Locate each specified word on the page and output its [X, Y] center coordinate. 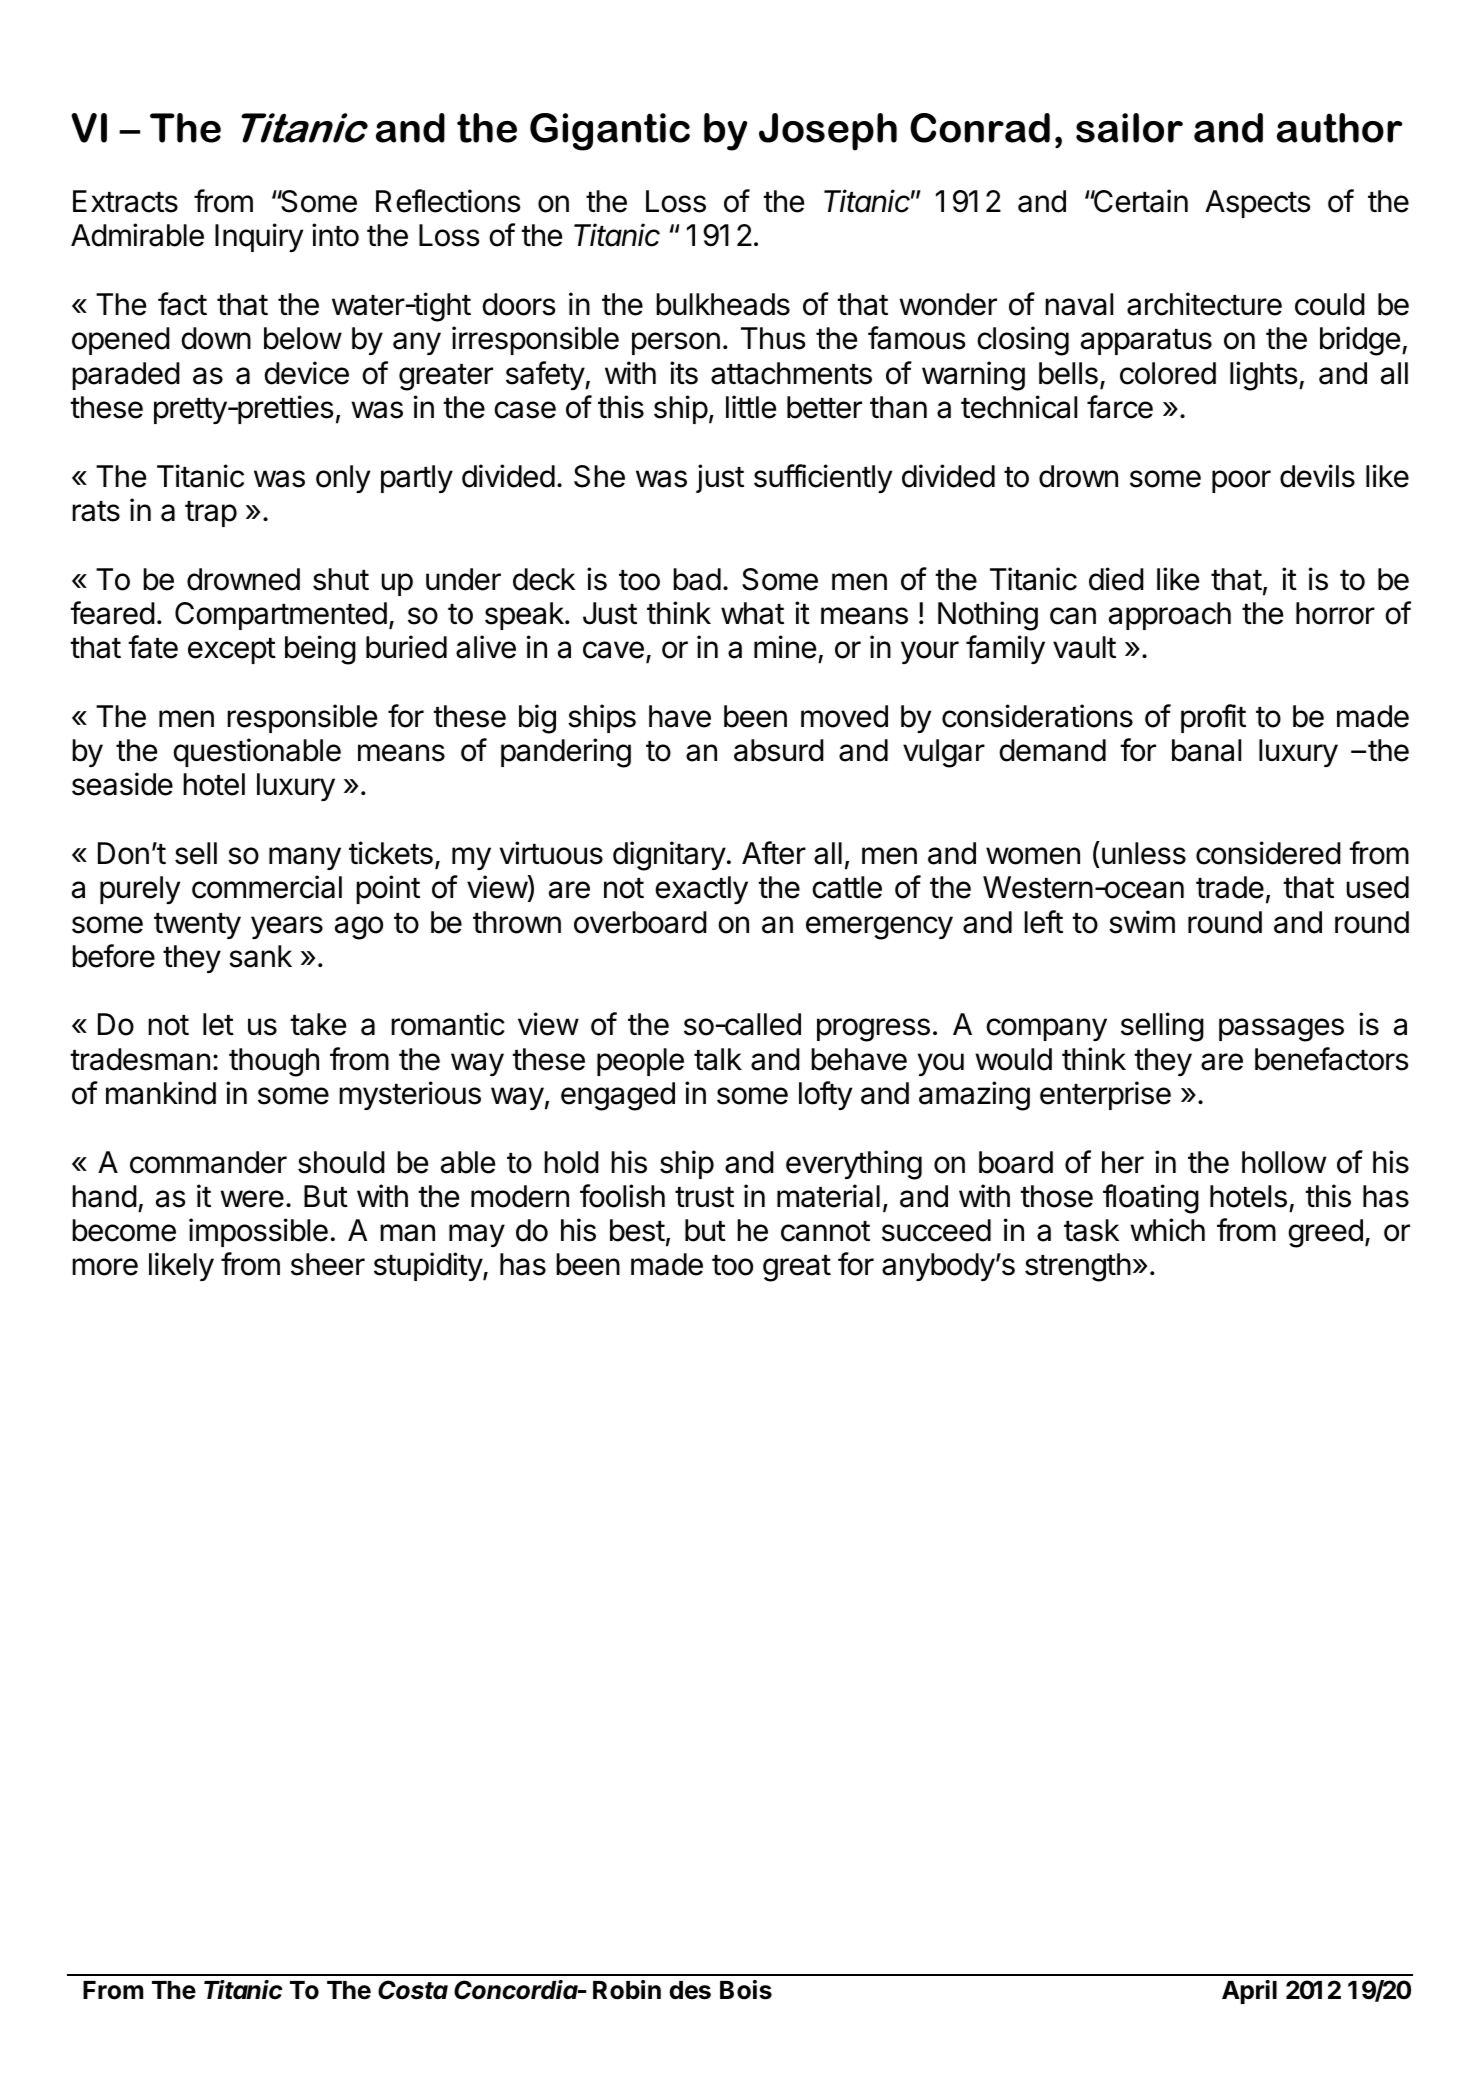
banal [1206, 750]
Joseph [828, 132]
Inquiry [259, 237]
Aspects [1258, 204]
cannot [825, 1231]
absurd [779, 750]
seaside [122, 784]
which [1167, 1230]
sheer [328, 1264]
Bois [746, 1990]
